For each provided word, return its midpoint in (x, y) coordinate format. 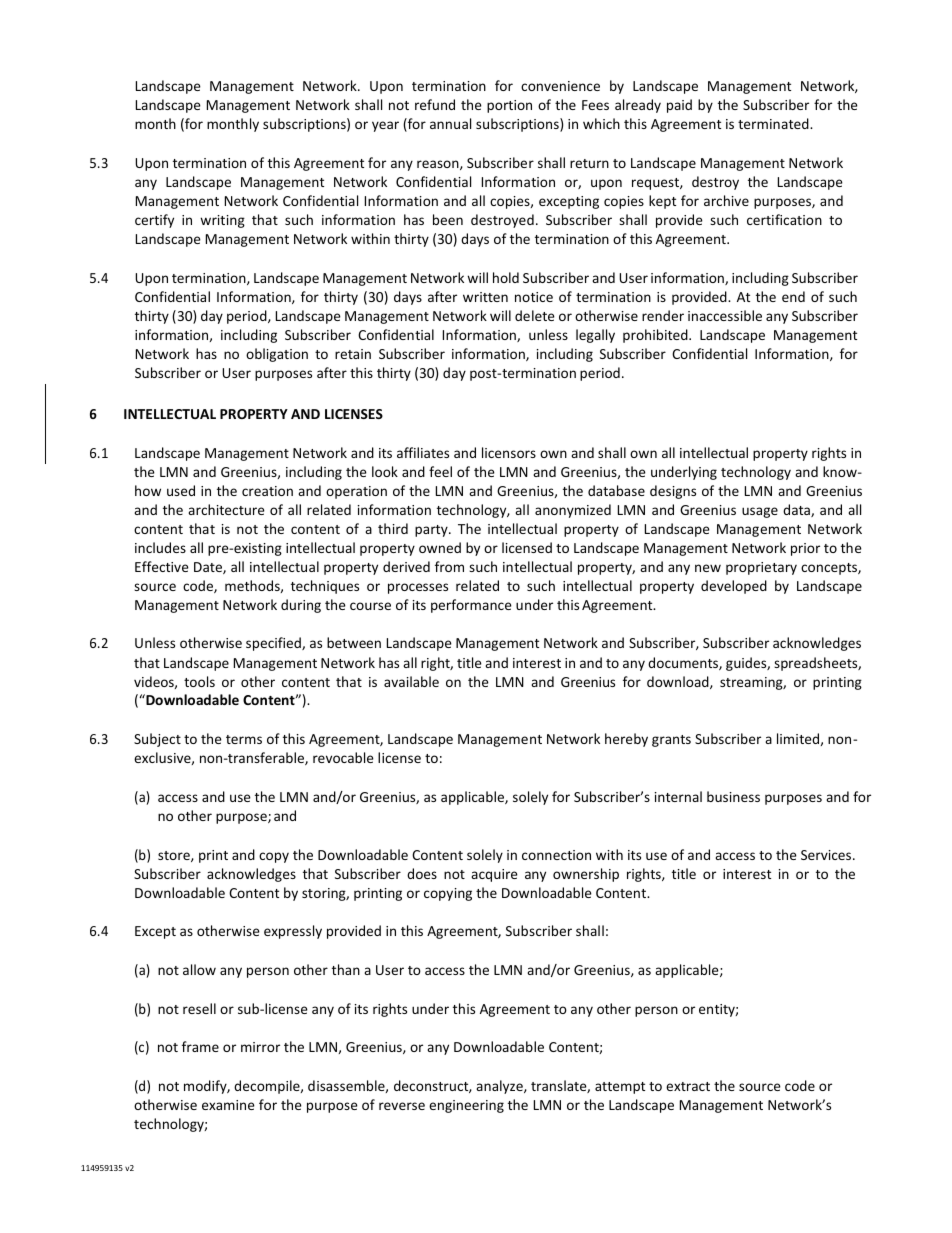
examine (228, 1105)
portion (509, 106)
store (175, 856)
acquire (494, 875)
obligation (277, 355)
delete (535, 315)
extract (688, 1086)
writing (222, 221)
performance (471, 606)
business (733, 796)
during (301, 606)
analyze (500, 1087)
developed (734, 587)
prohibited (656, 336)
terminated (774, 123)
